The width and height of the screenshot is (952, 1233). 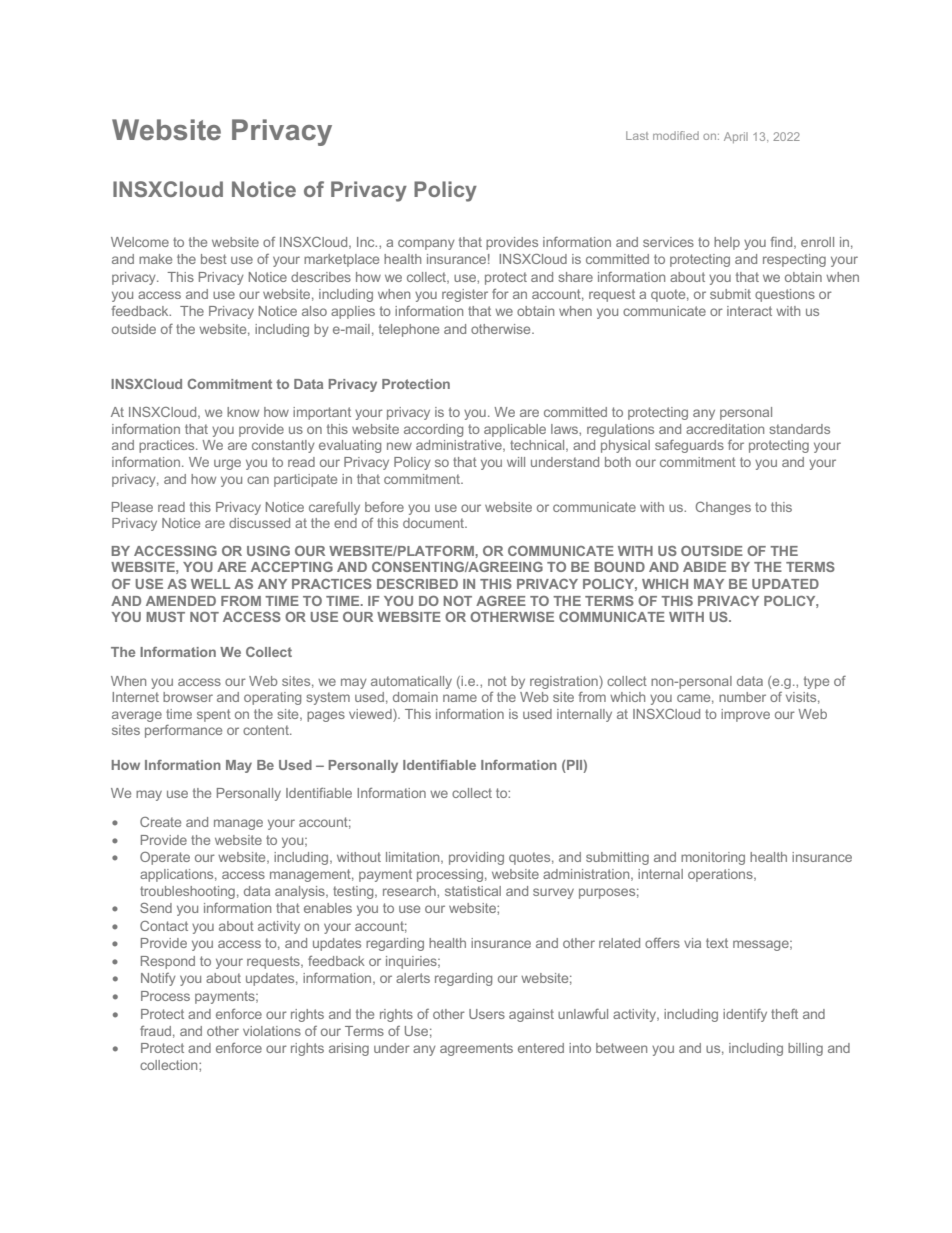 I want to click on identify, so click(x=745, y=1015).
